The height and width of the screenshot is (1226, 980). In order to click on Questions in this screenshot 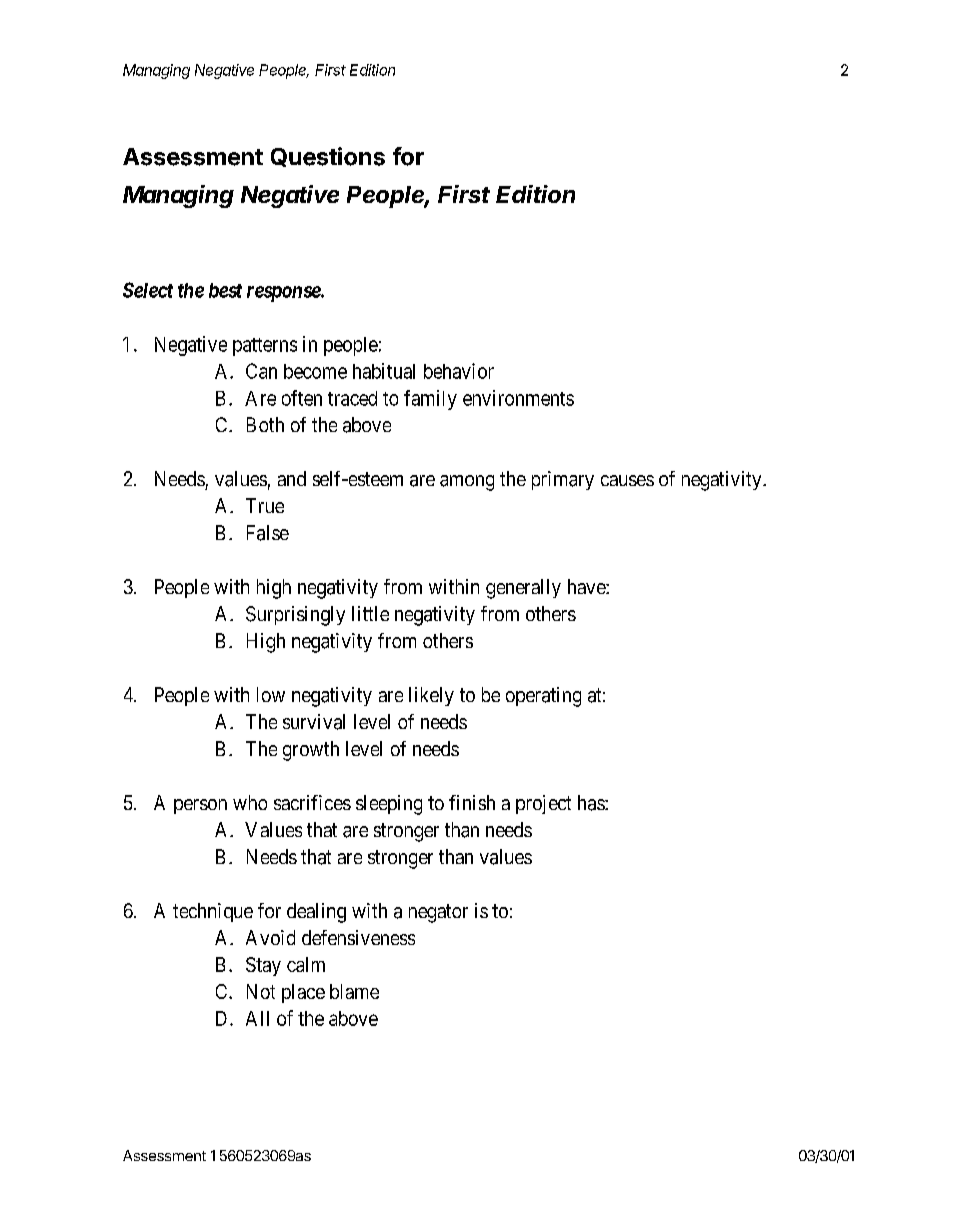, I will do `click(328, 157)`.
